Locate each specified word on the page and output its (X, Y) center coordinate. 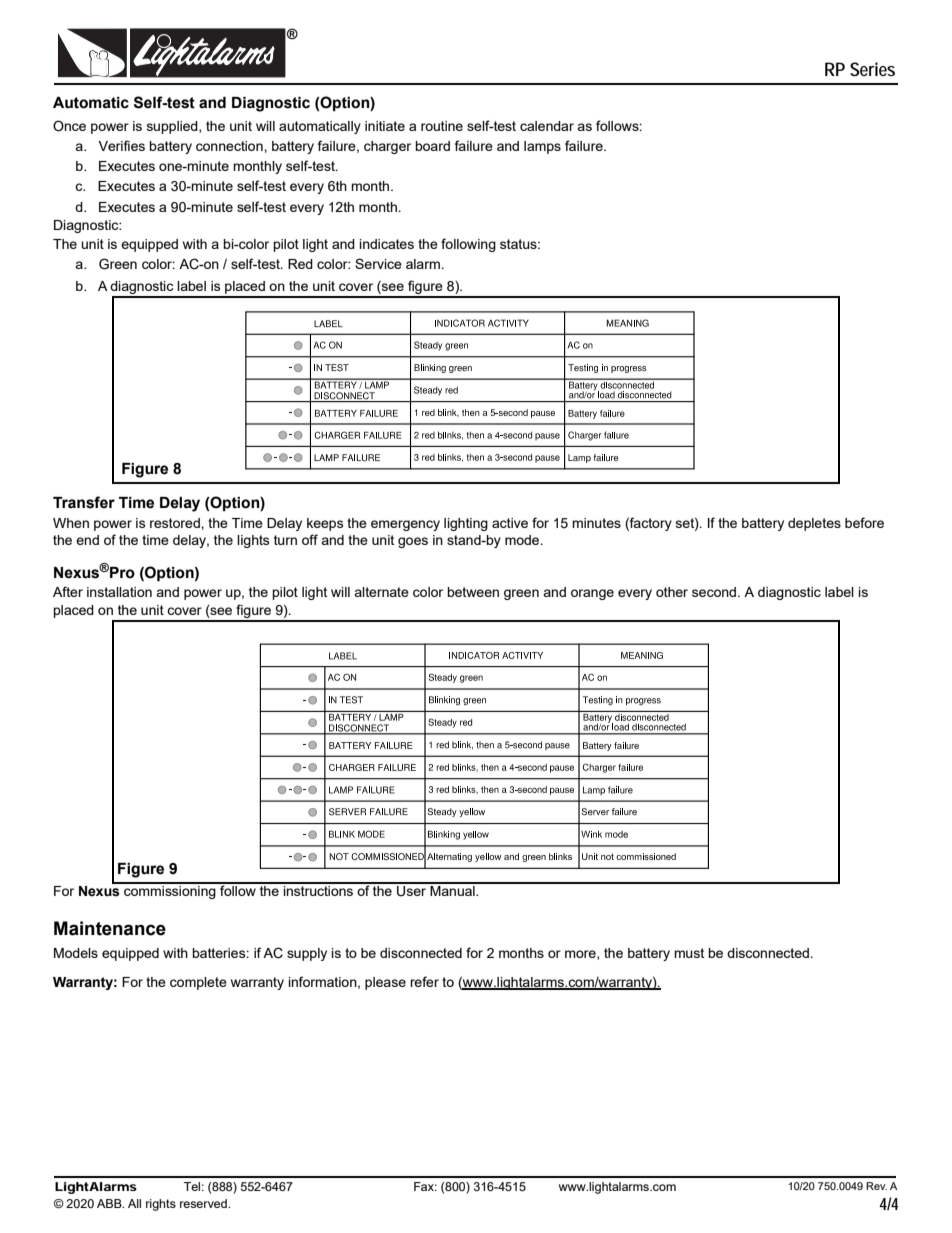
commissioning (170, 891)
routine (442, 126)
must (689, 953)
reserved (204, 1203)
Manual (452, 889)
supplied (173, 127)
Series (872, 69)
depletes (814, 524)
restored (176, 523)
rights (161, 1205)
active (510, 523)
